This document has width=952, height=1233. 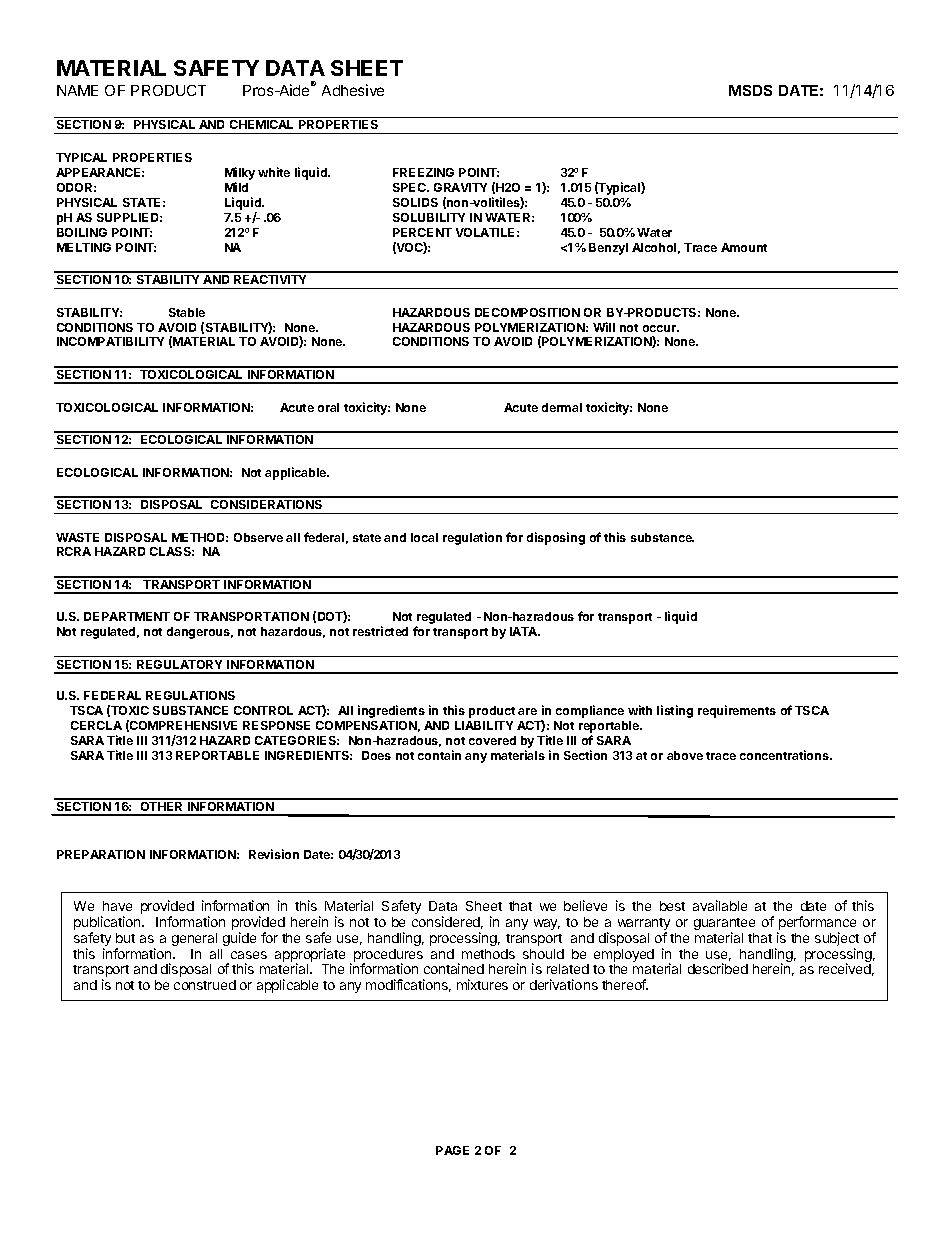 I want to click on Observe, so click(x=258, y=537).
